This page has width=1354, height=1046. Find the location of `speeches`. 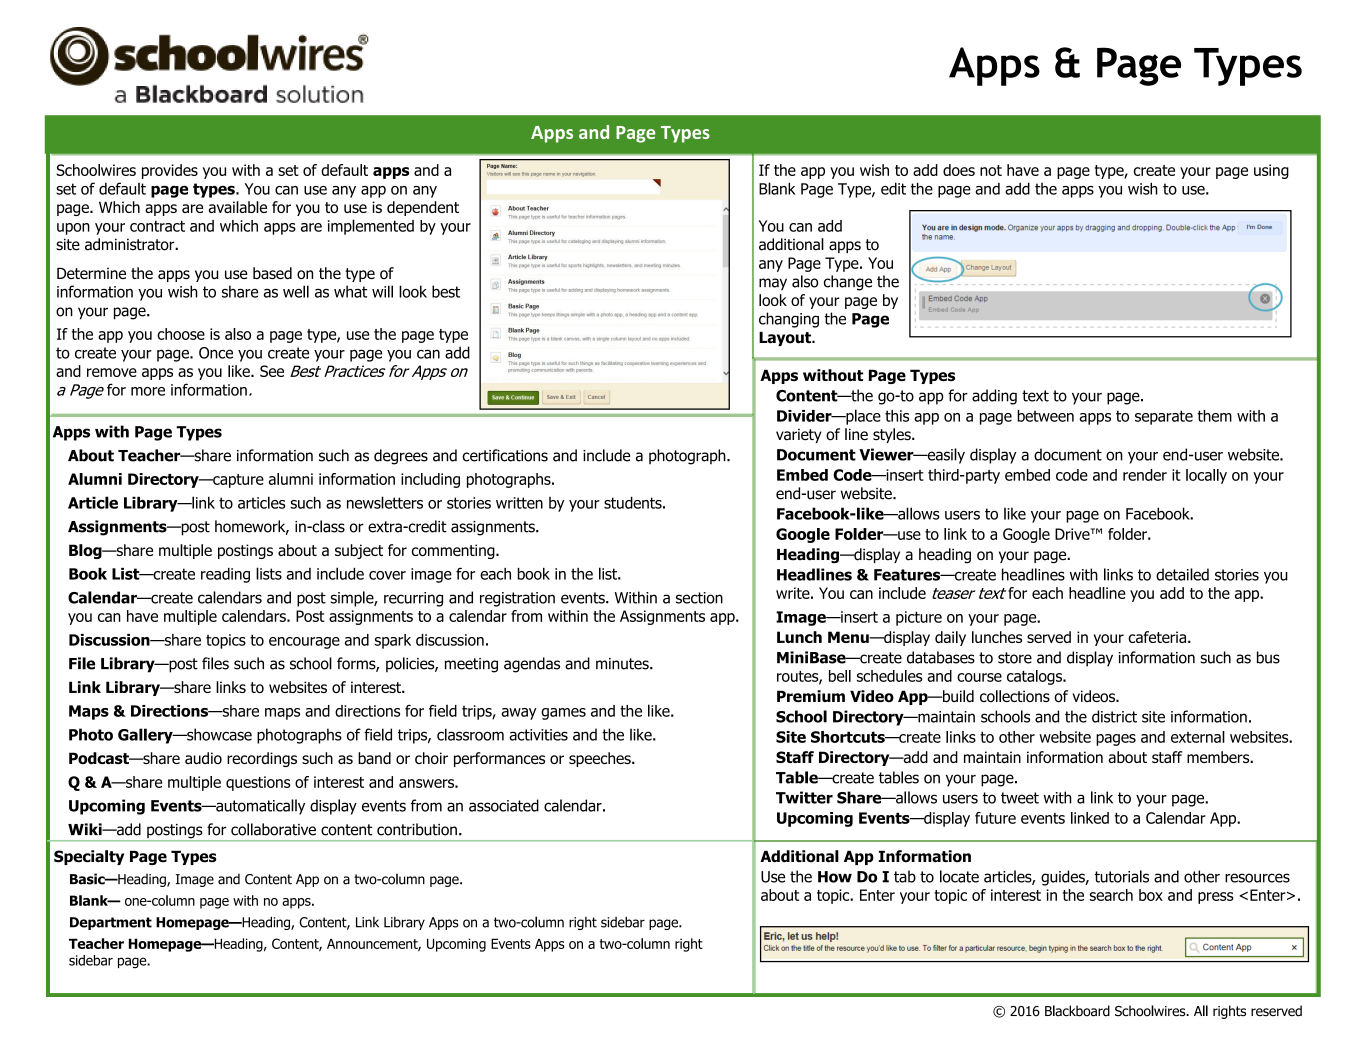

speeches is located at coordinates (601, 759).
